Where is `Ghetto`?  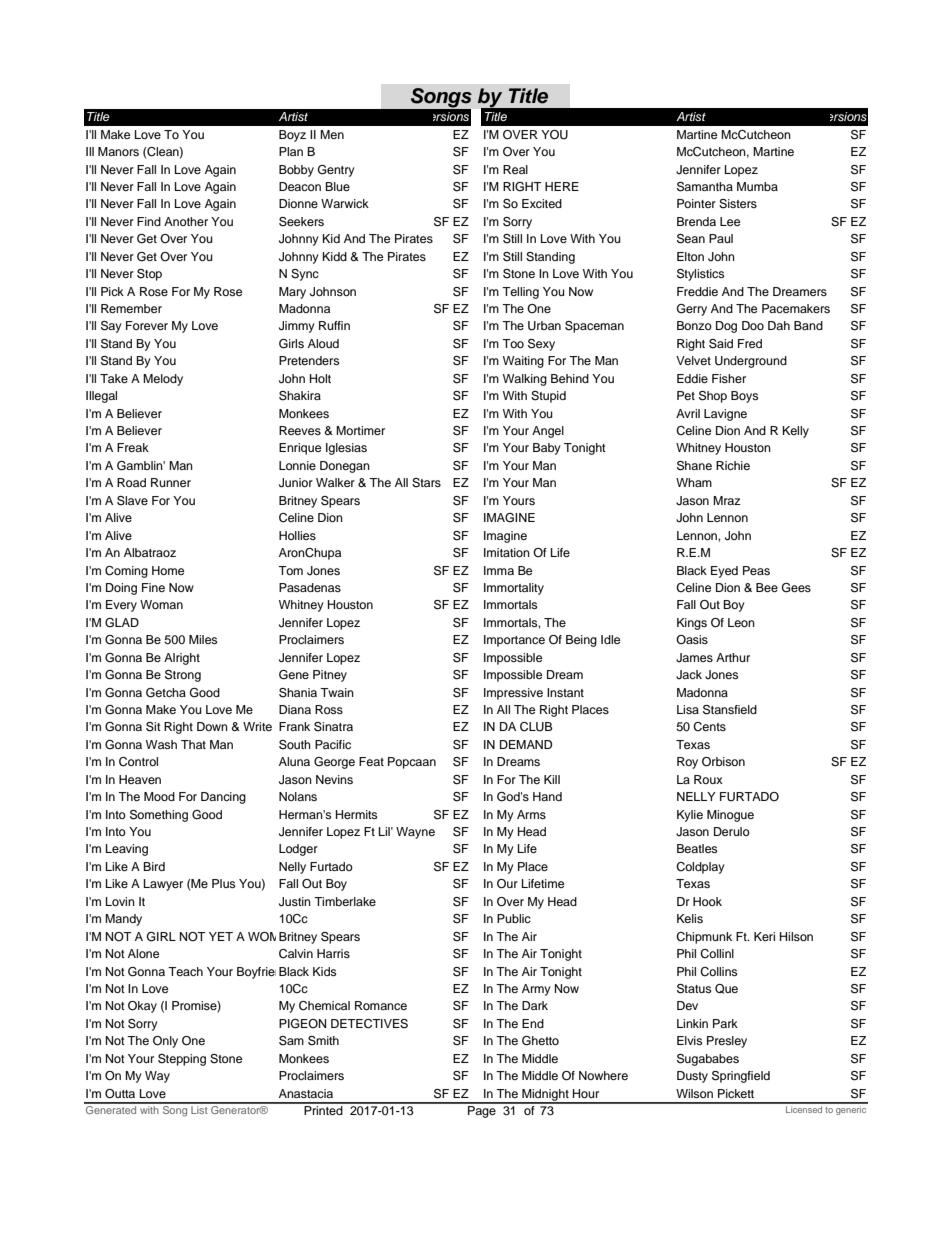 Ghetto is located at coordinates (540, 1041).
